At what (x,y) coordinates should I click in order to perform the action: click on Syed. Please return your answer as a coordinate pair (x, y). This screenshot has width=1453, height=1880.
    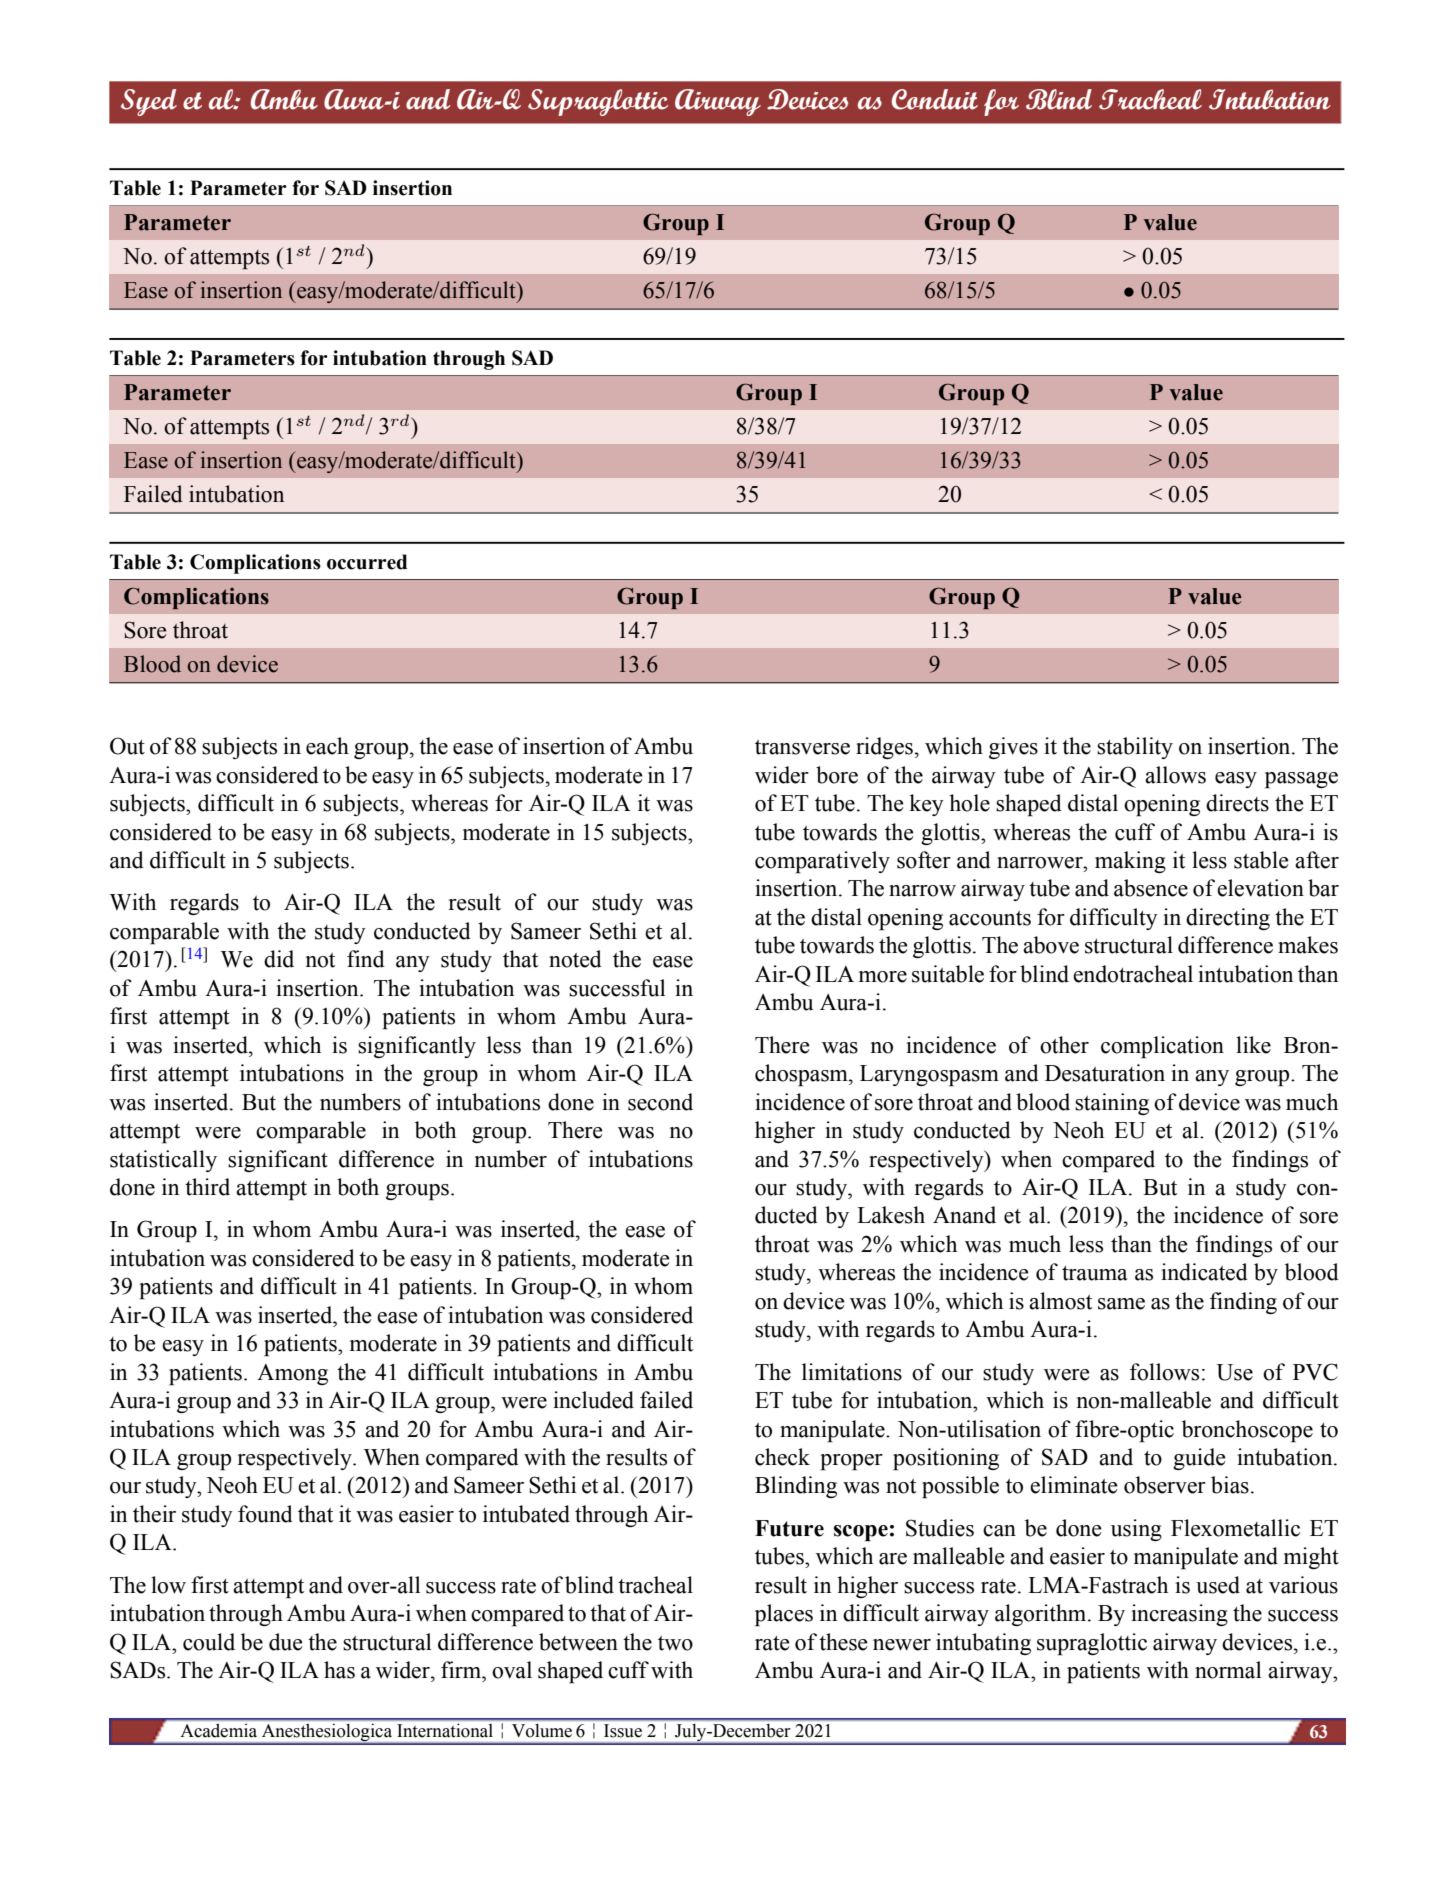
    Looking at the image, I should click on (149, 102).
